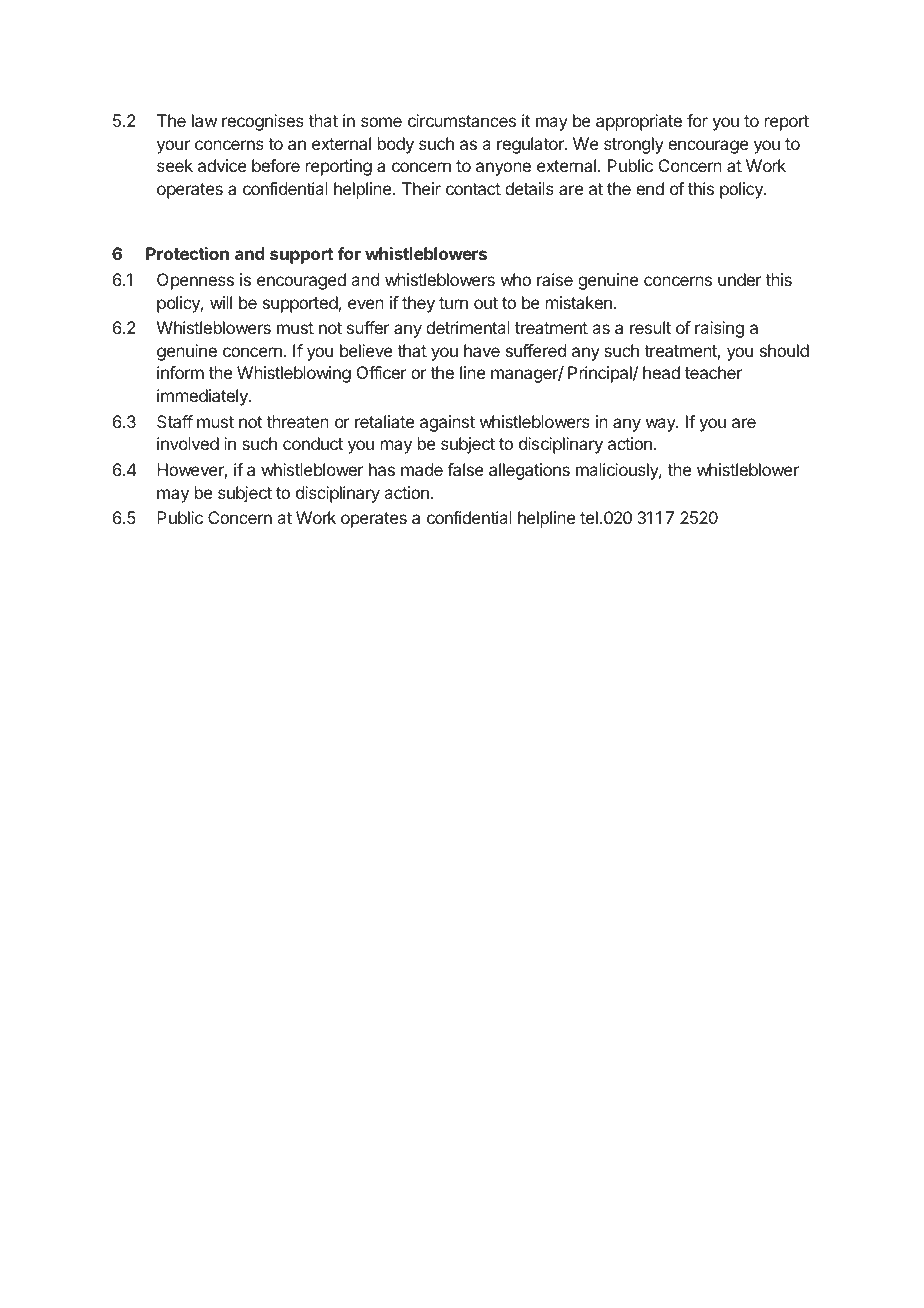  Describe the element at coordinates (639, 122) in the image. I see `appropriate` at that location.
